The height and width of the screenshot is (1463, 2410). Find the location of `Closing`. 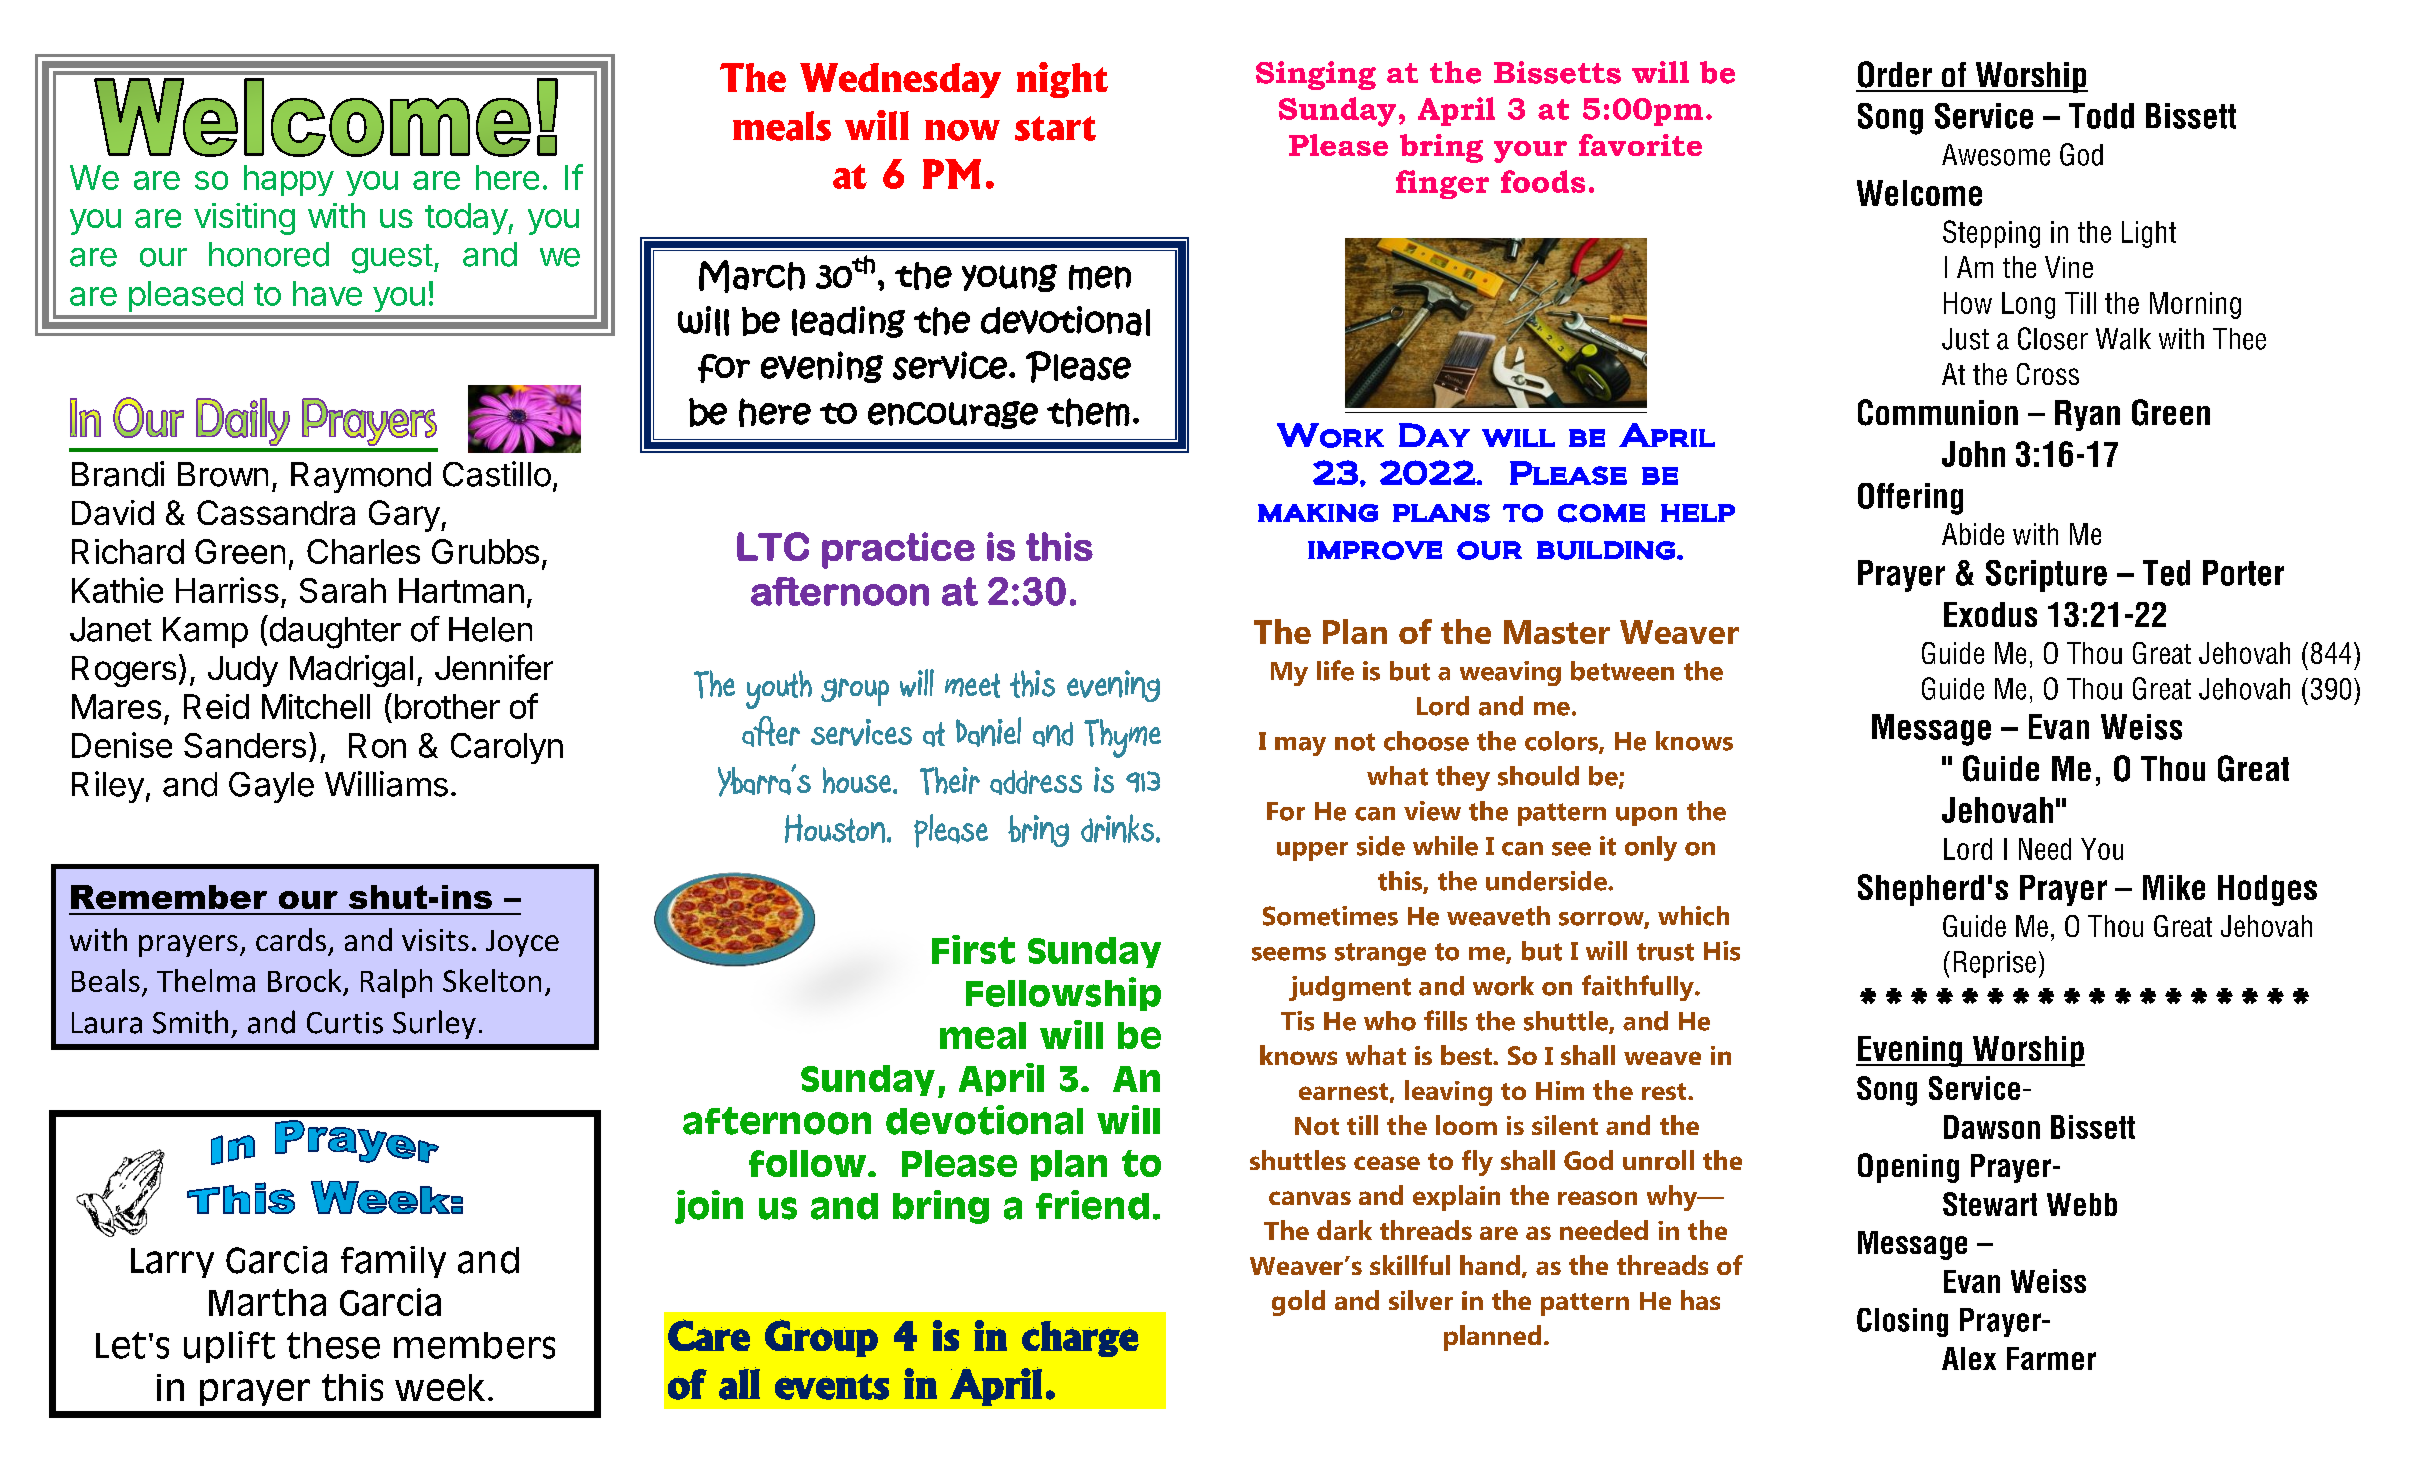

Closing is located at coordinates (1902, 1322).
